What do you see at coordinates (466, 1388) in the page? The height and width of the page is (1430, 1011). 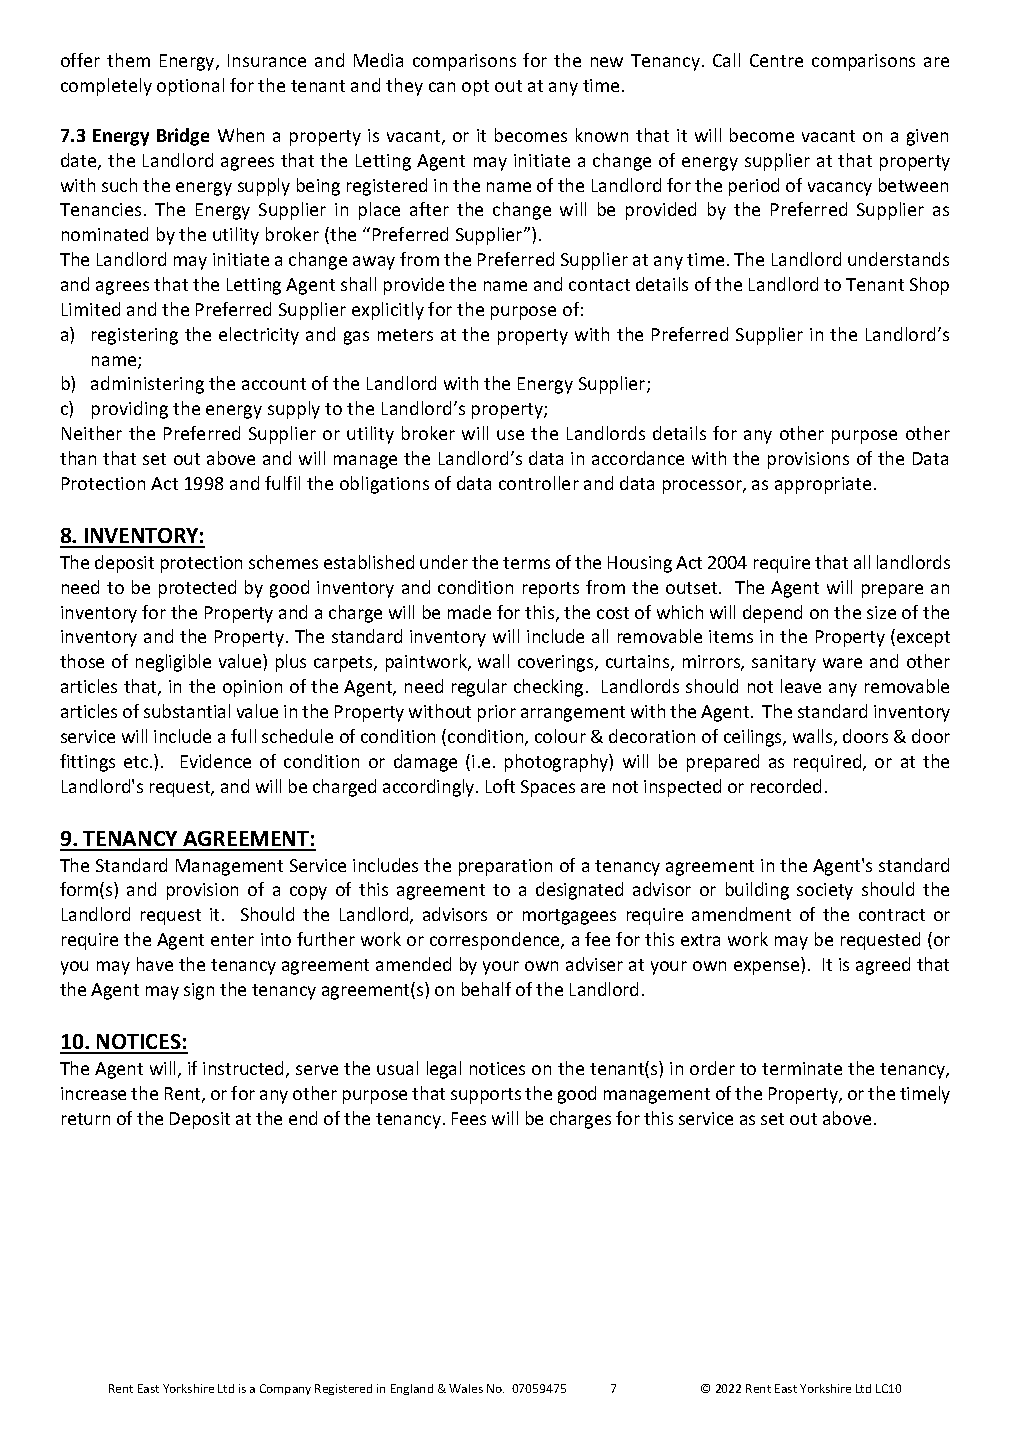 I see `Wales` at bounding box center [466, 1388].
